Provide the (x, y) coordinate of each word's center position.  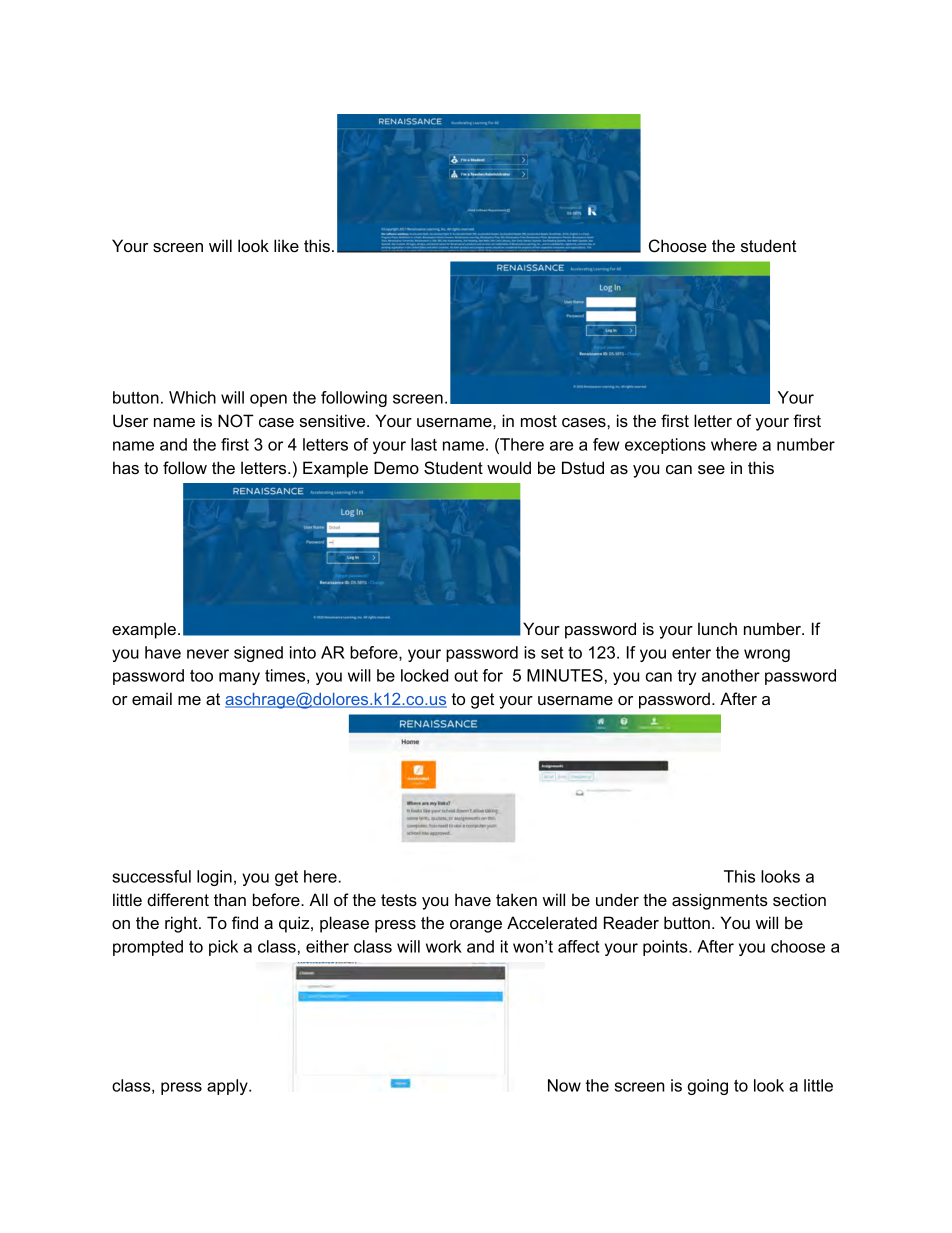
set (552, 653)
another (731, 675)
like (286, 245)
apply (228, 1087)
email (152, 698)
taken (516, 899)
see (711, 469)
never (208, 654)
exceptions (665, 446)
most (539, 421)
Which (192, 397)
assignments (720, 901)
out (466, 676)
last (424, 444)
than (230, 899)
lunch (717, 628)
